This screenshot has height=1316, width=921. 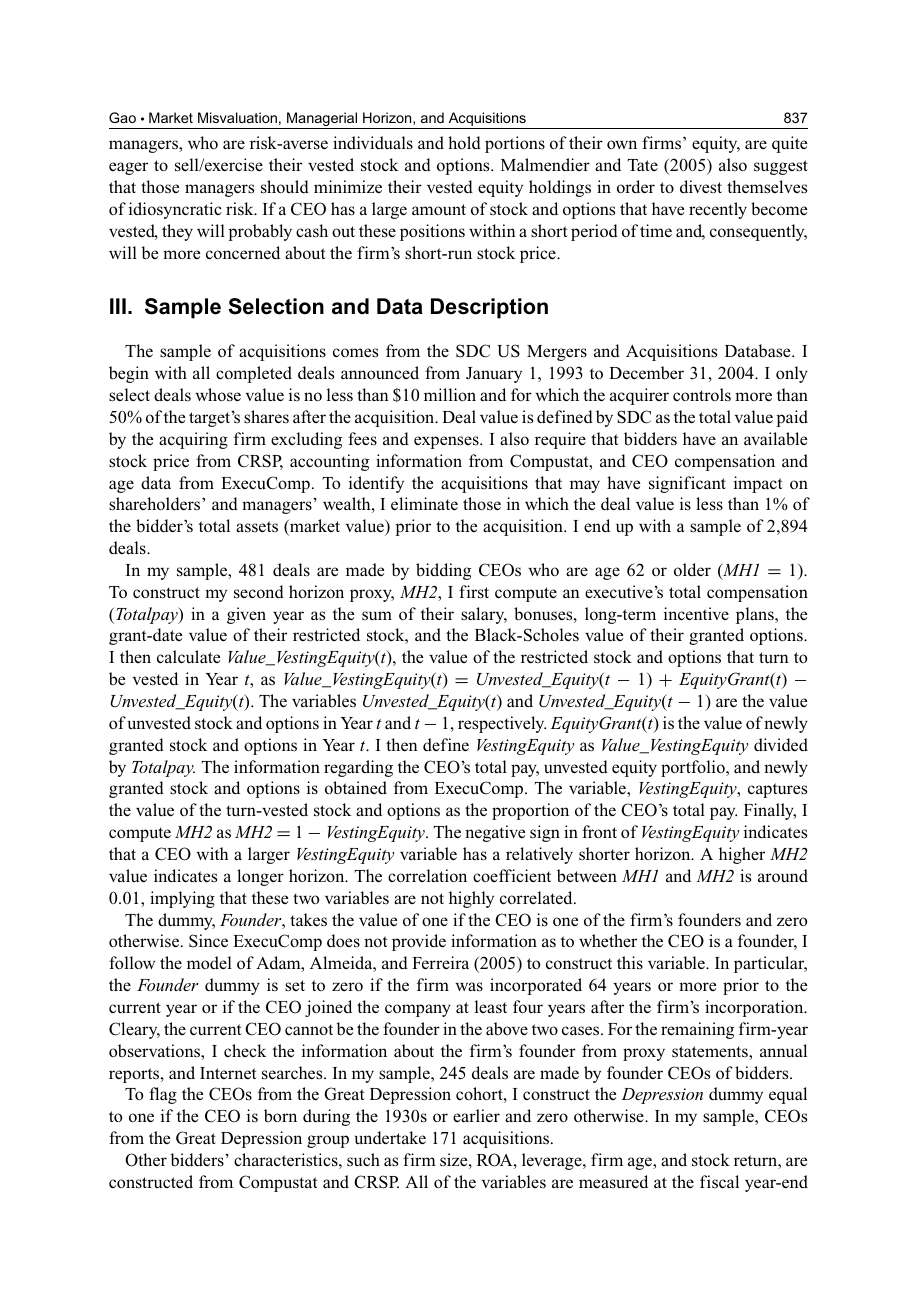 What do you see at coordinates (495, 833) in the screenshot?
I see `negative` at bounding box center [495, 833].
